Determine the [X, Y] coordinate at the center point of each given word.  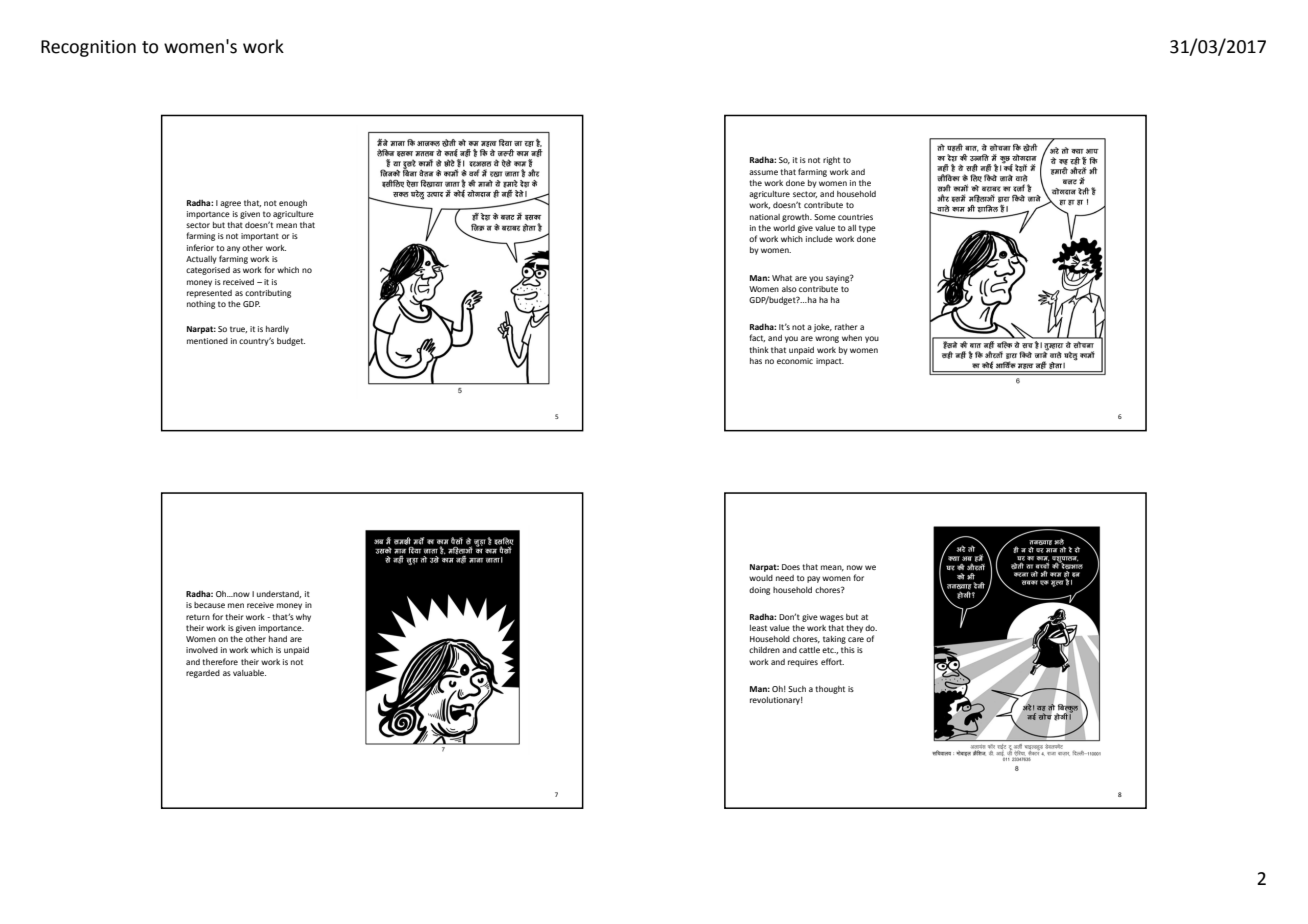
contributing [268, 294]
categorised [208, 271]
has [756, 361]
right [831, 161]
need [785, 578]
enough [293, 204]
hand [278, 639]
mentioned [207, 341]
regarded [203, 674]
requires [803, 663]
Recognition [88, 48]
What [782, 278]
